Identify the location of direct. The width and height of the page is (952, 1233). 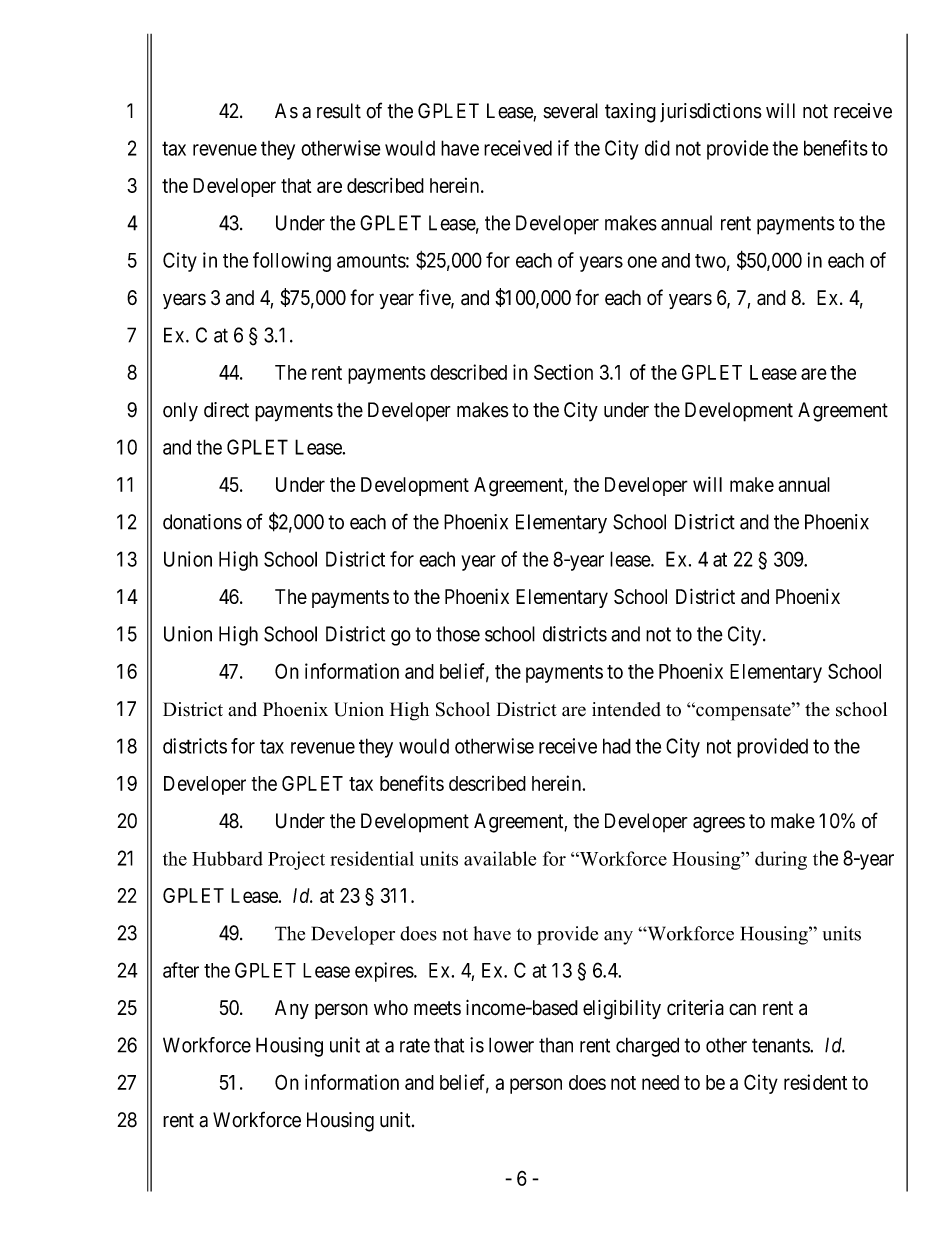
(226, 410).
